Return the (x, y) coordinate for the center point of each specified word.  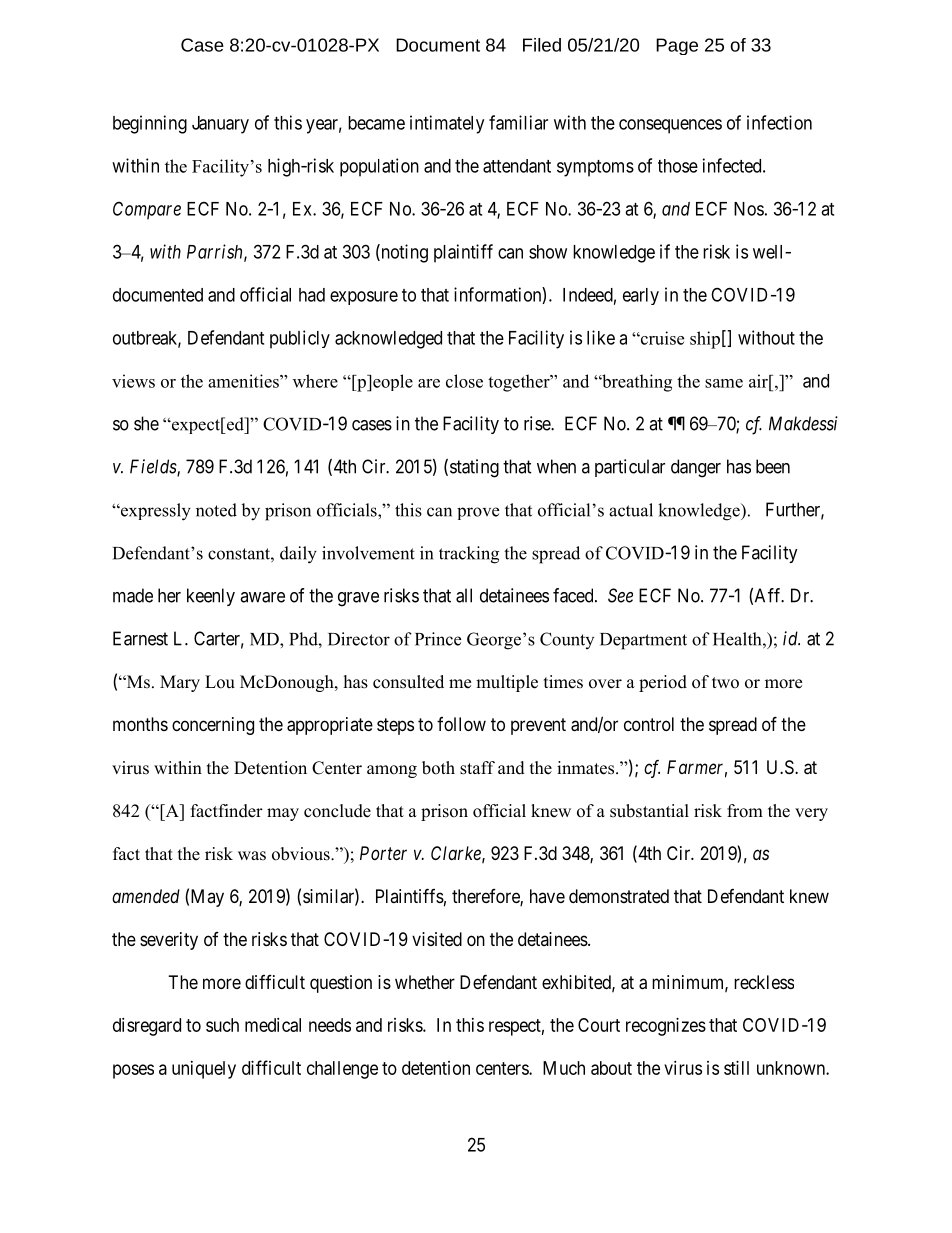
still (736, 1068)
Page (677, 46)
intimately (447, 124)
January (220, 125)
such (222, 1025)
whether (425, 982)
